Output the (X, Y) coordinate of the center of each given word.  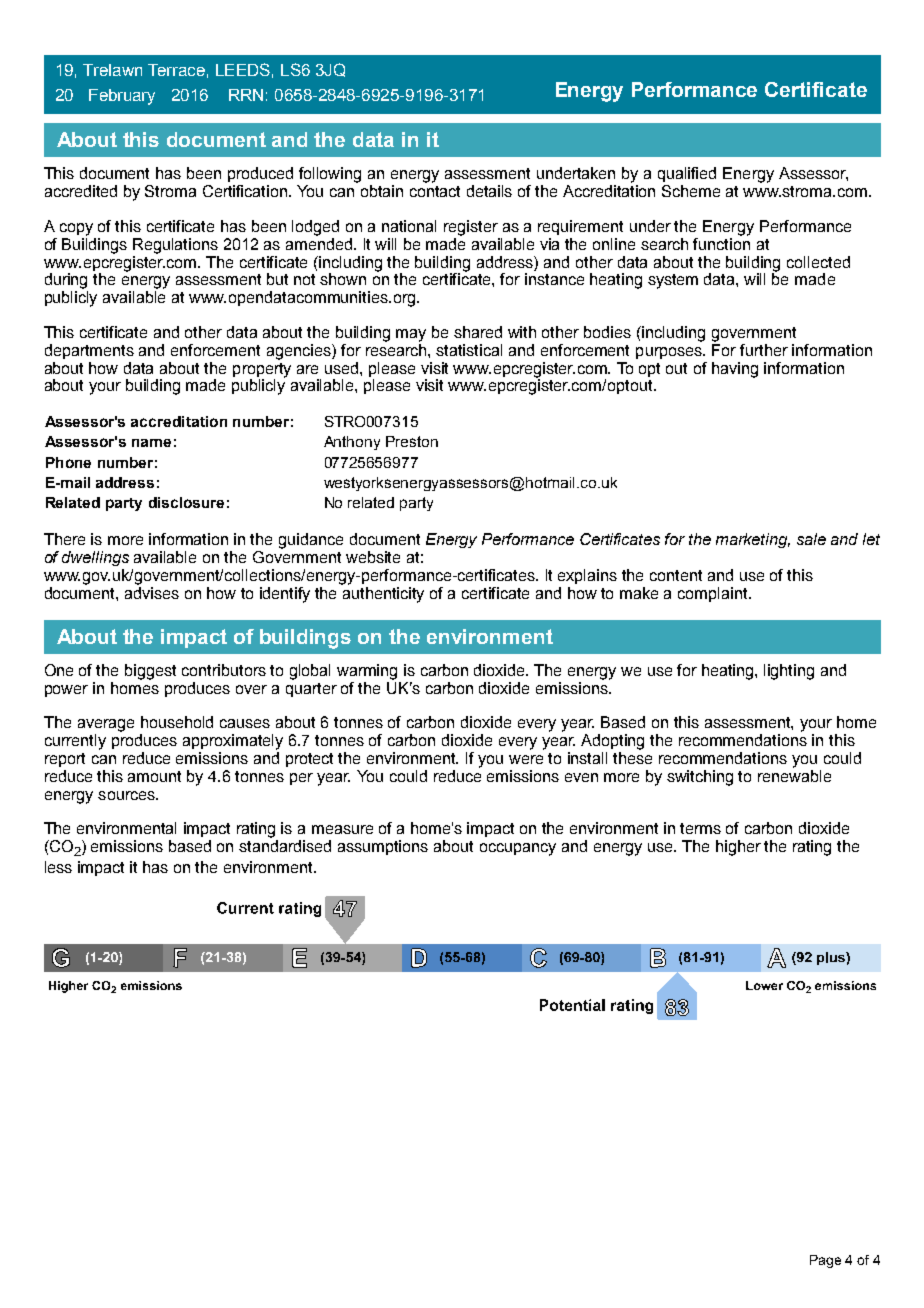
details (489, 191)
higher (738, 848)
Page (825, 1261)
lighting (789, 672)
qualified (687, 174)
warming (367, 672)
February (122, 97)
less (58, 867)
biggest (150, 672)
